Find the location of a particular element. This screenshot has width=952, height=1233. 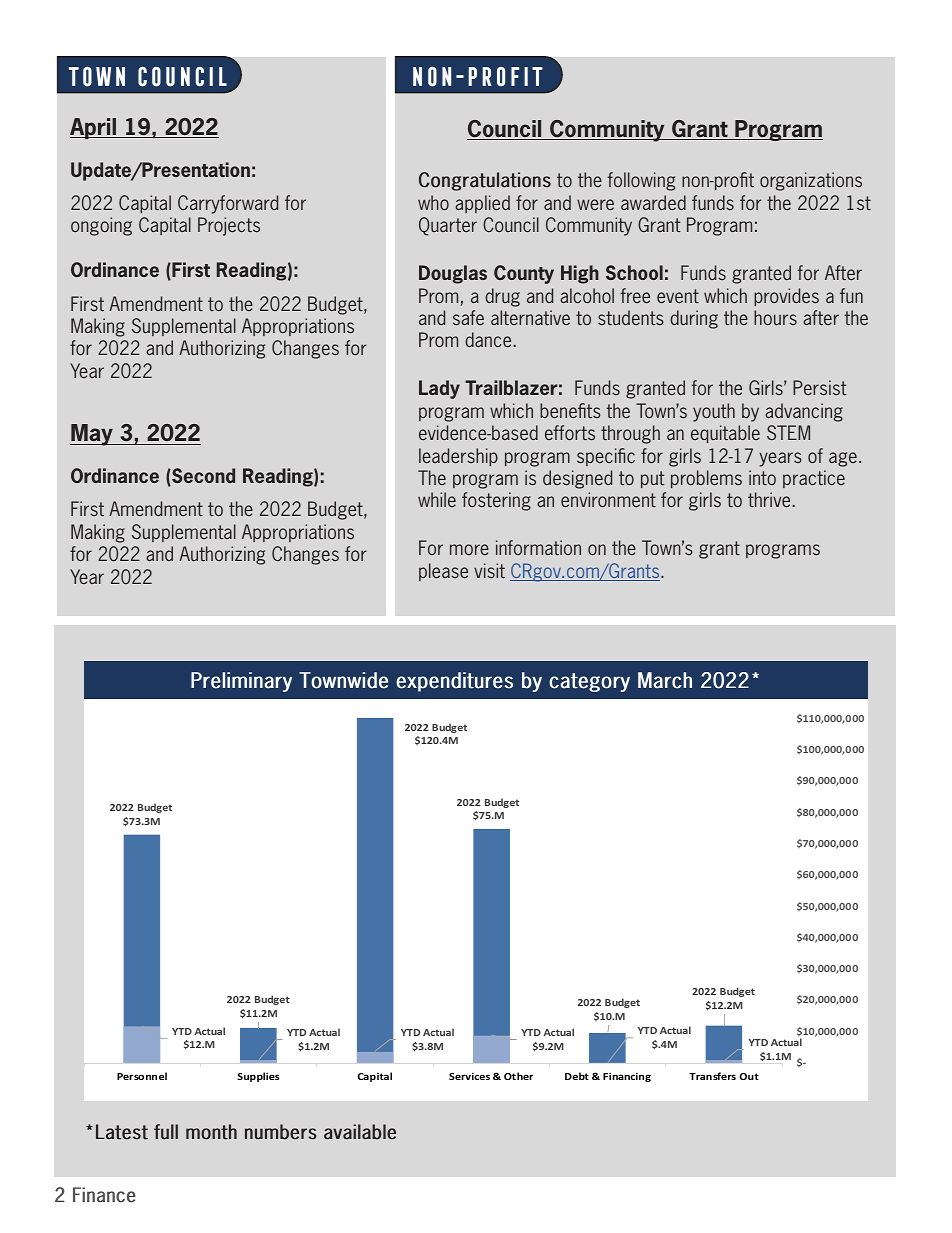

full is located at coordinates (166, 1132).
